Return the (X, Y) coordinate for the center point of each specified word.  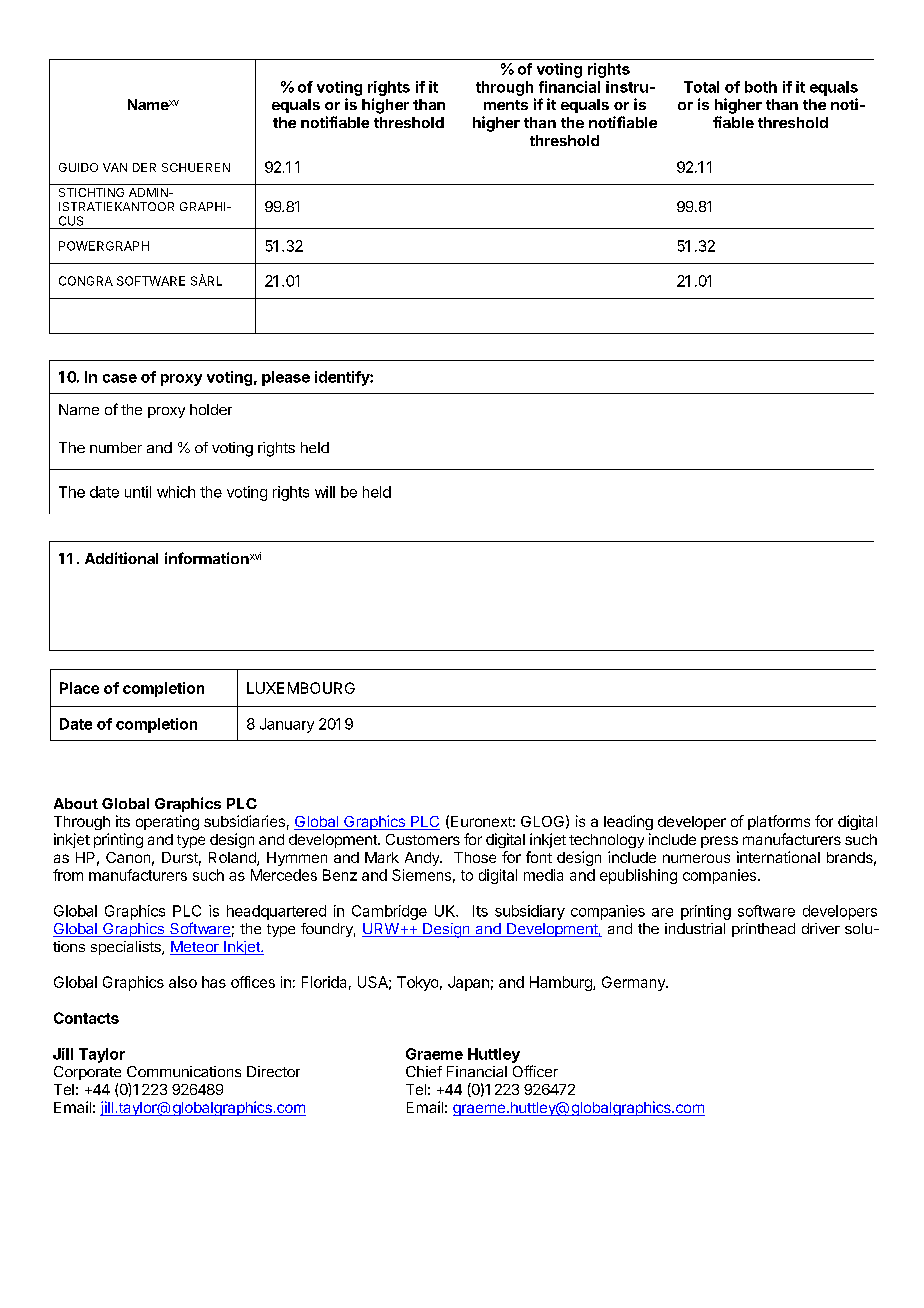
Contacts (86, 1018)
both (761, 87)
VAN (115, 167)
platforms (779, 822)
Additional (121, 558)
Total (701, 87)
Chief (424, 1071)
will (325, 492)
